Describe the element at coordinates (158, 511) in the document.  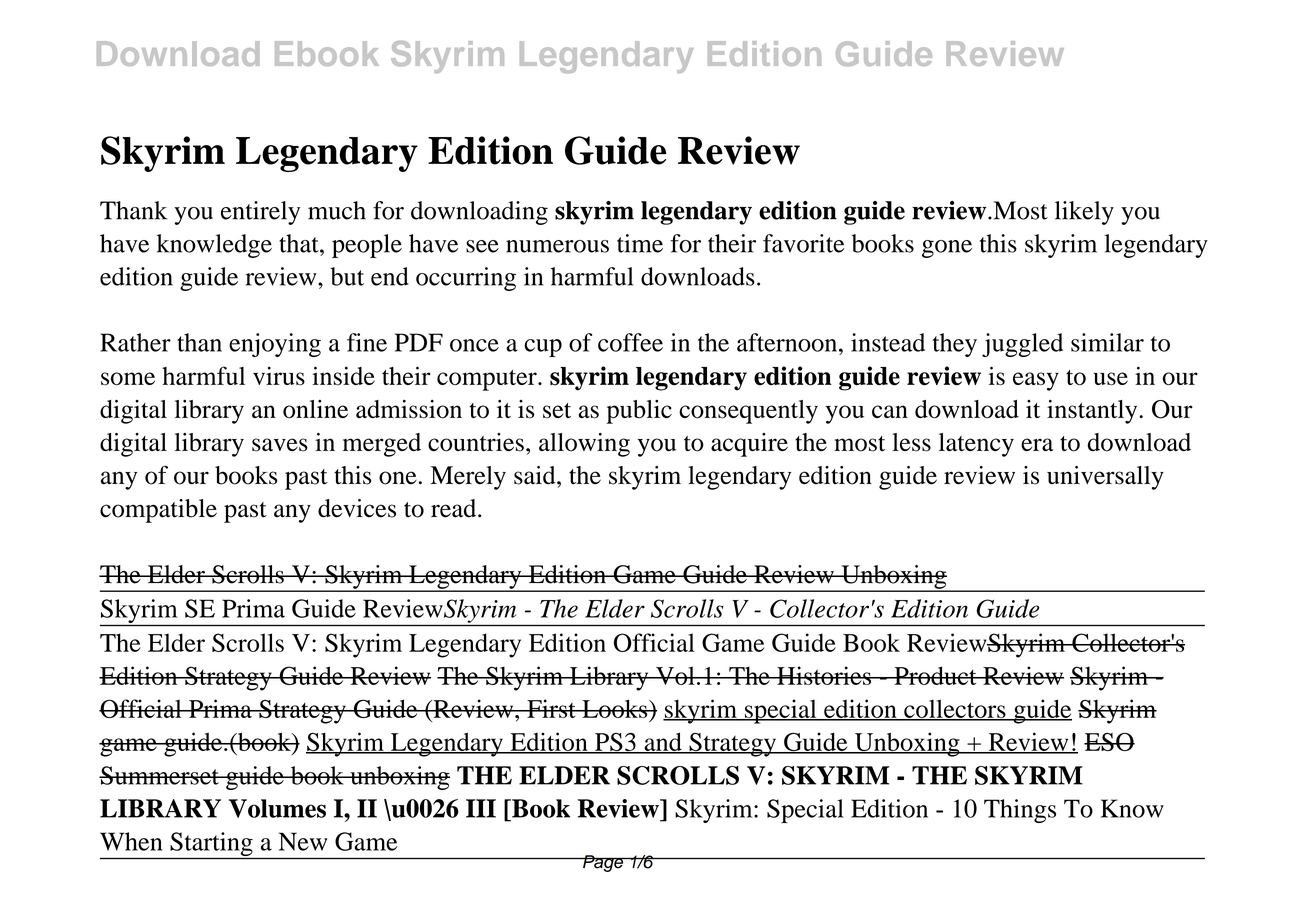
I see `compatible` at that location.
